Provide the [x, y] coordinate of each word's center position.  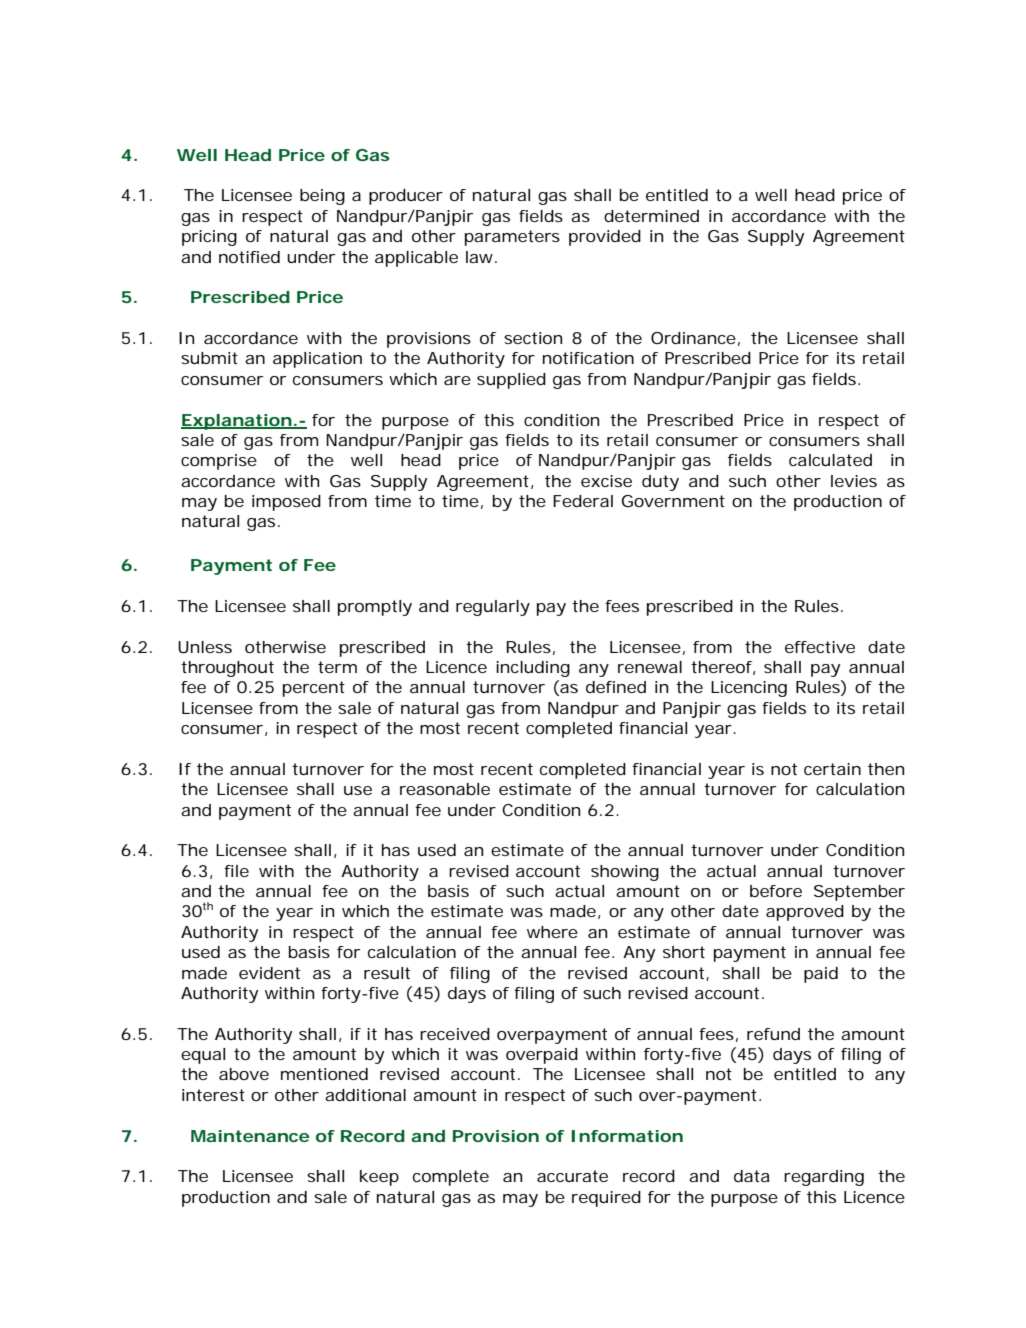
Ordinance [693, 338]
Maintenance [250, 1136]
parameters [512, 238]
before [776, 891]
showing [625, 873]
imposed [286, 503]
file [236, 871]
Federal [583, 501]
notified [249, 257]
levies [854, 481]
